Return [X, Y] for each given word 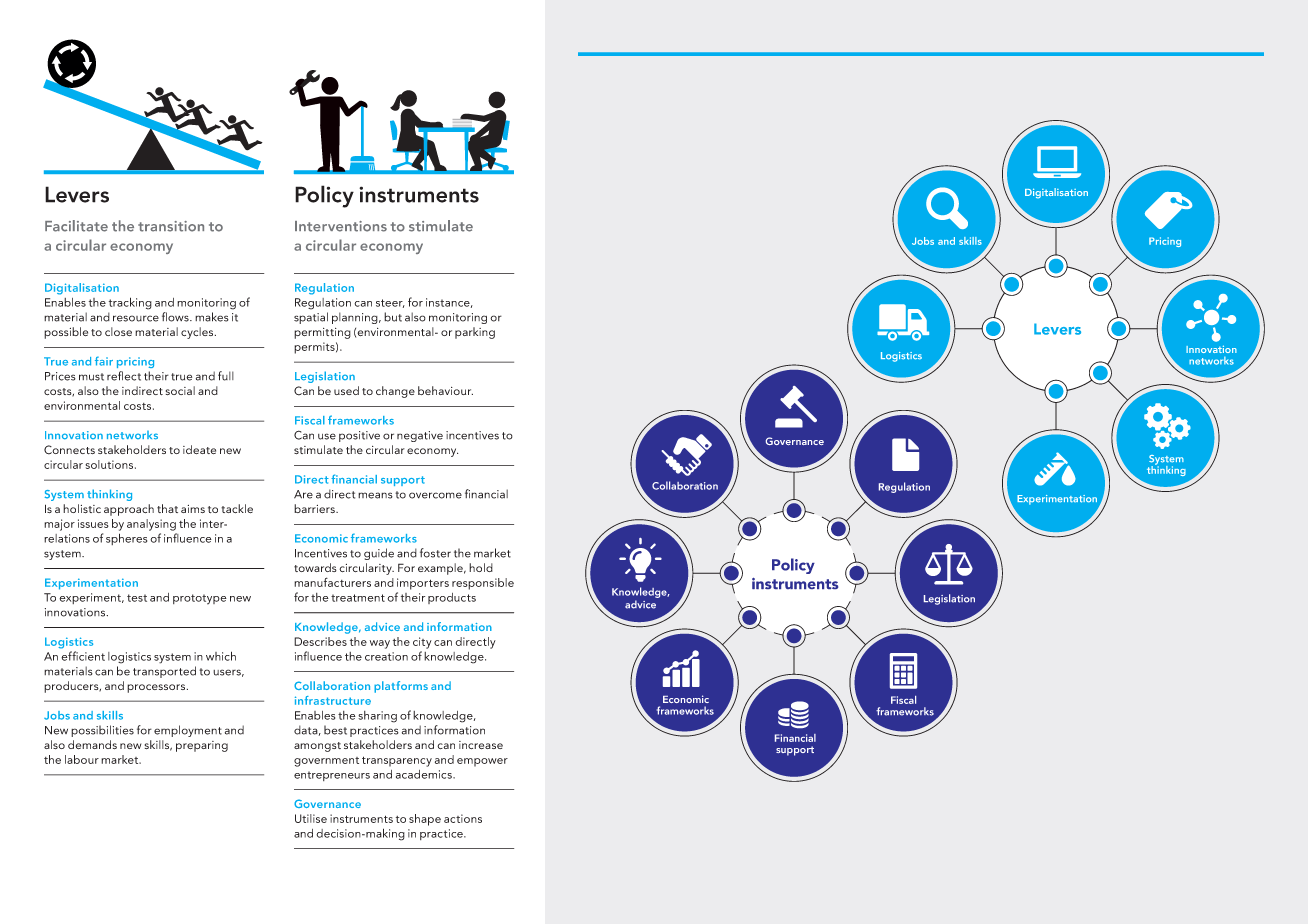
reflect [124, 376]
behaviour [445, 390]
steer [390, 303]
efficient [83, 656]
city [422, 643]
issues [93, 523]
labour [82, 759]
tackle [237, 508]
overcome [435, 495]
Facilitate [76, 226]
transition [171, 226]
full [226, 376]
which [221, 656]
